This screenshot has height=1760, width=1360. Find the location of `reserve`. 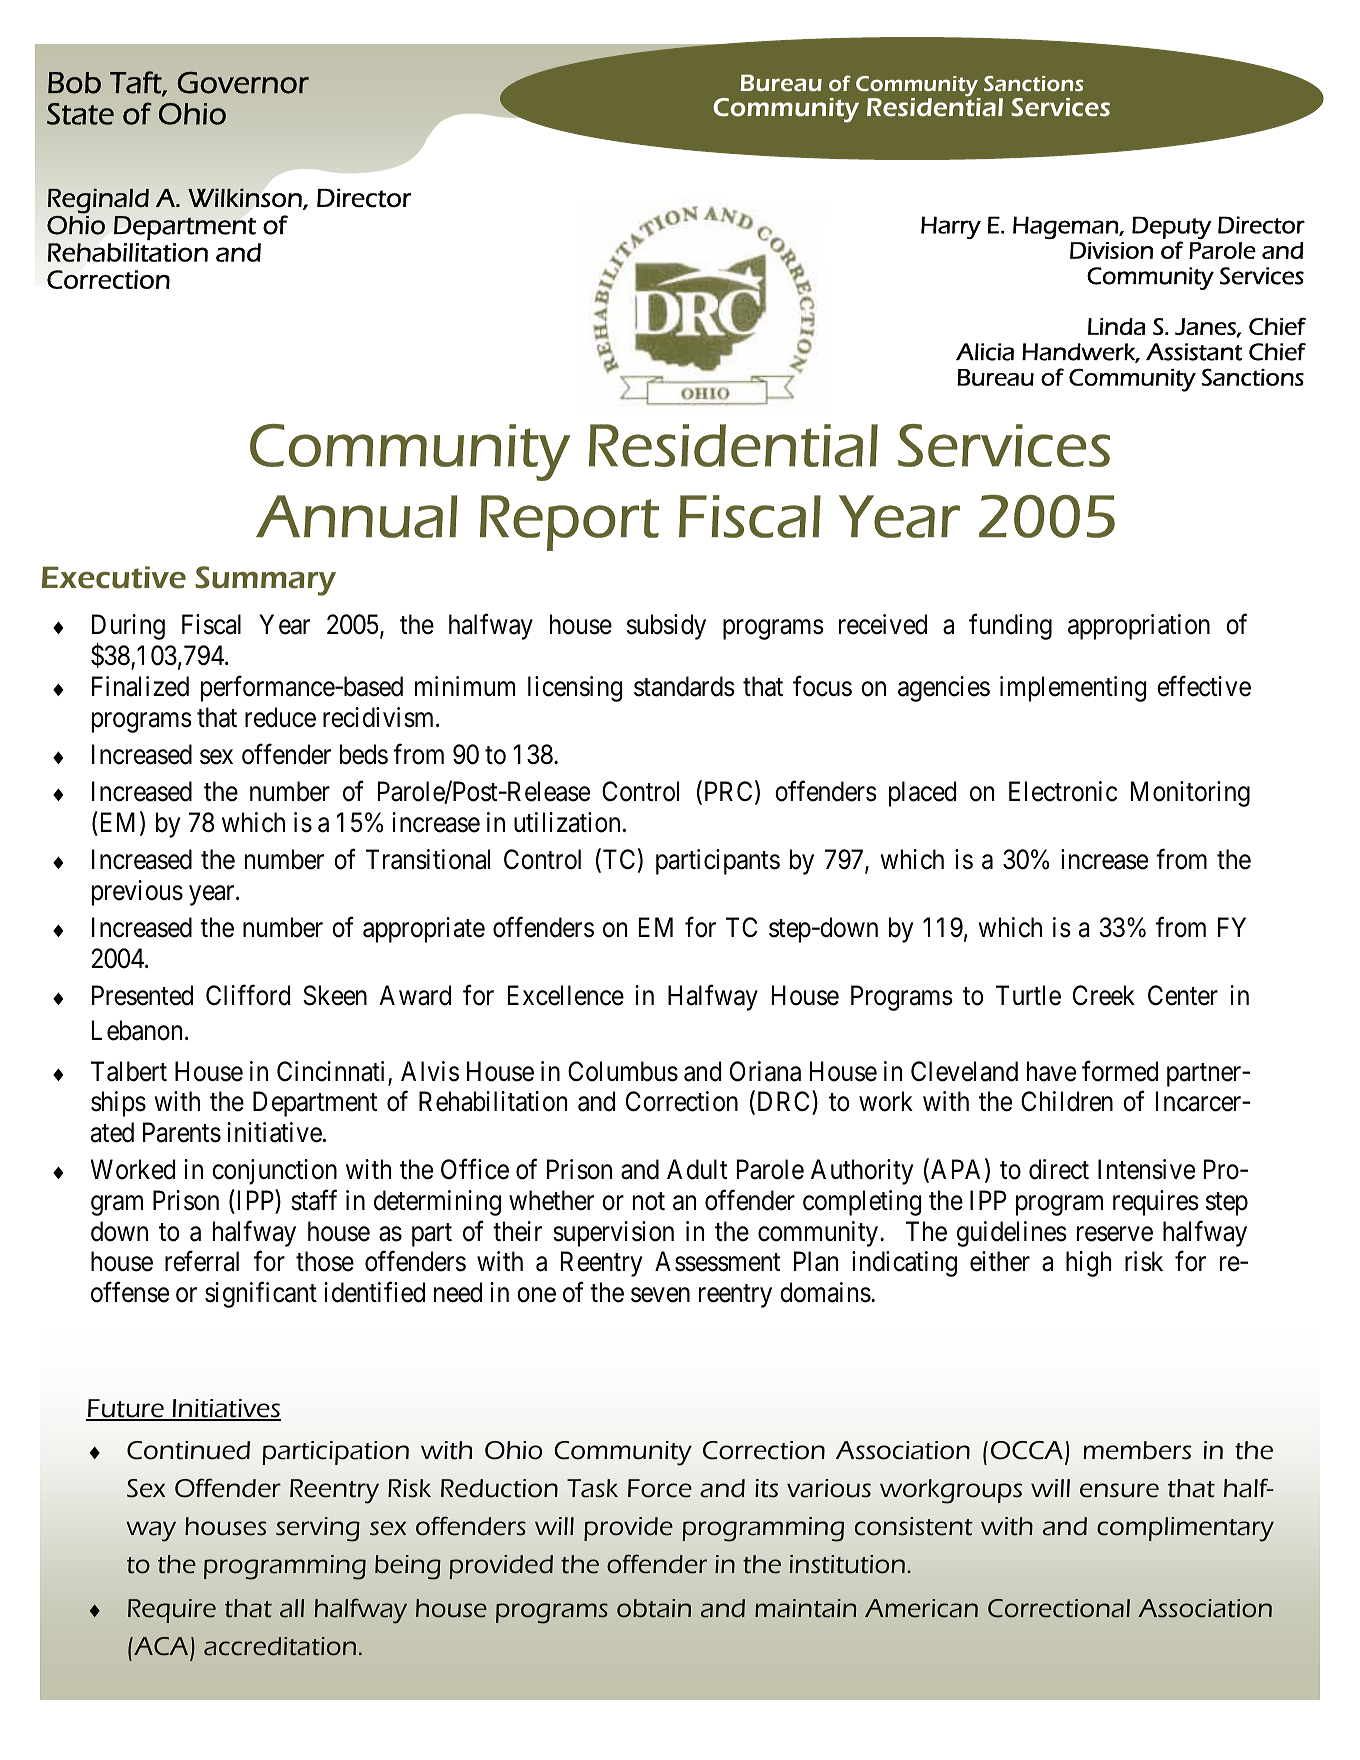

reserve is located at coordinates (1115, 1234).
